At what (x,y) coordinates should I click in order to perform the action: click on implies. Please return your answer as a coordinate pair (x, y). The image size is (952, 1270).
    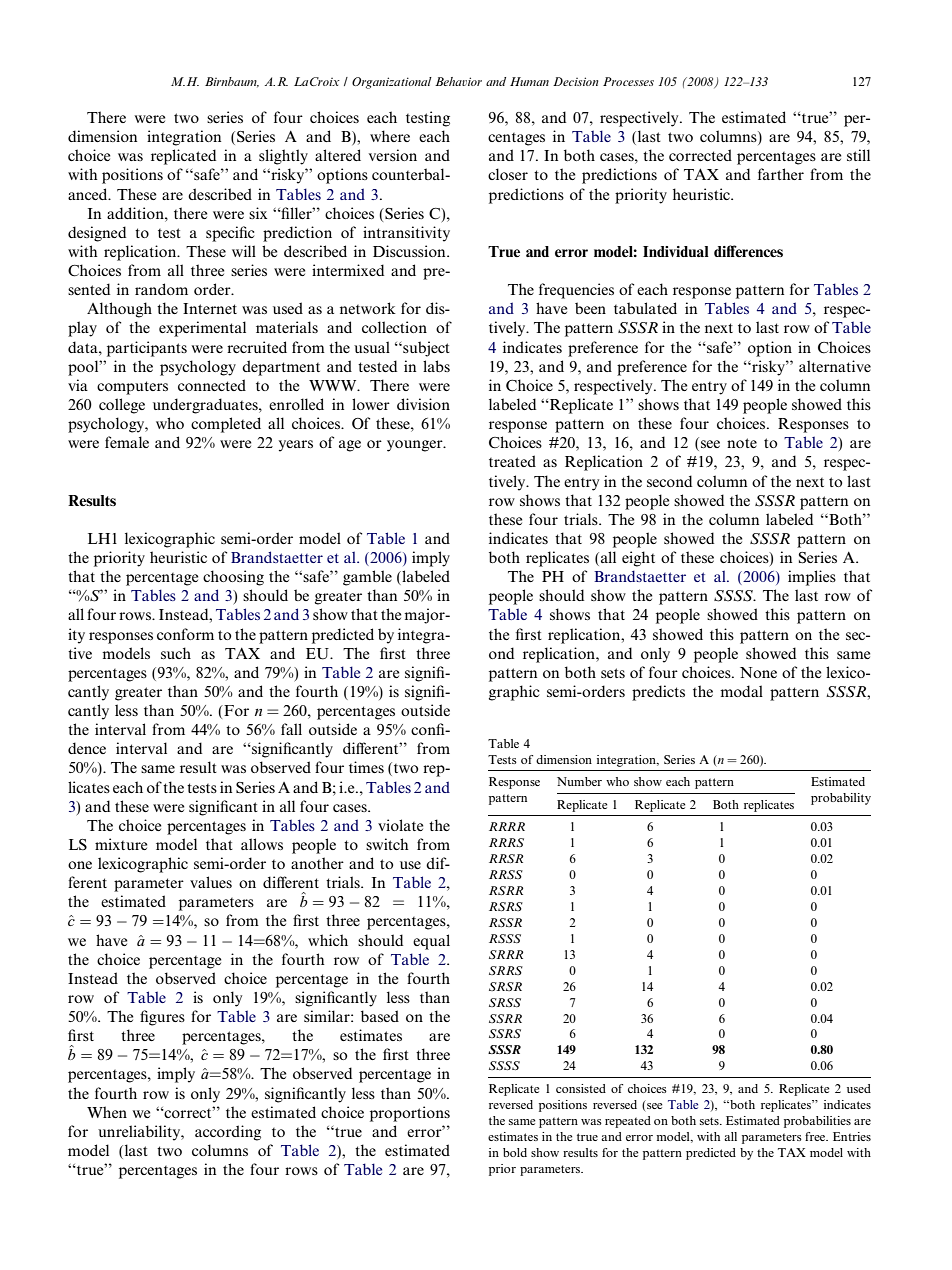
    Looking at the image, I should click on (812, 578).
